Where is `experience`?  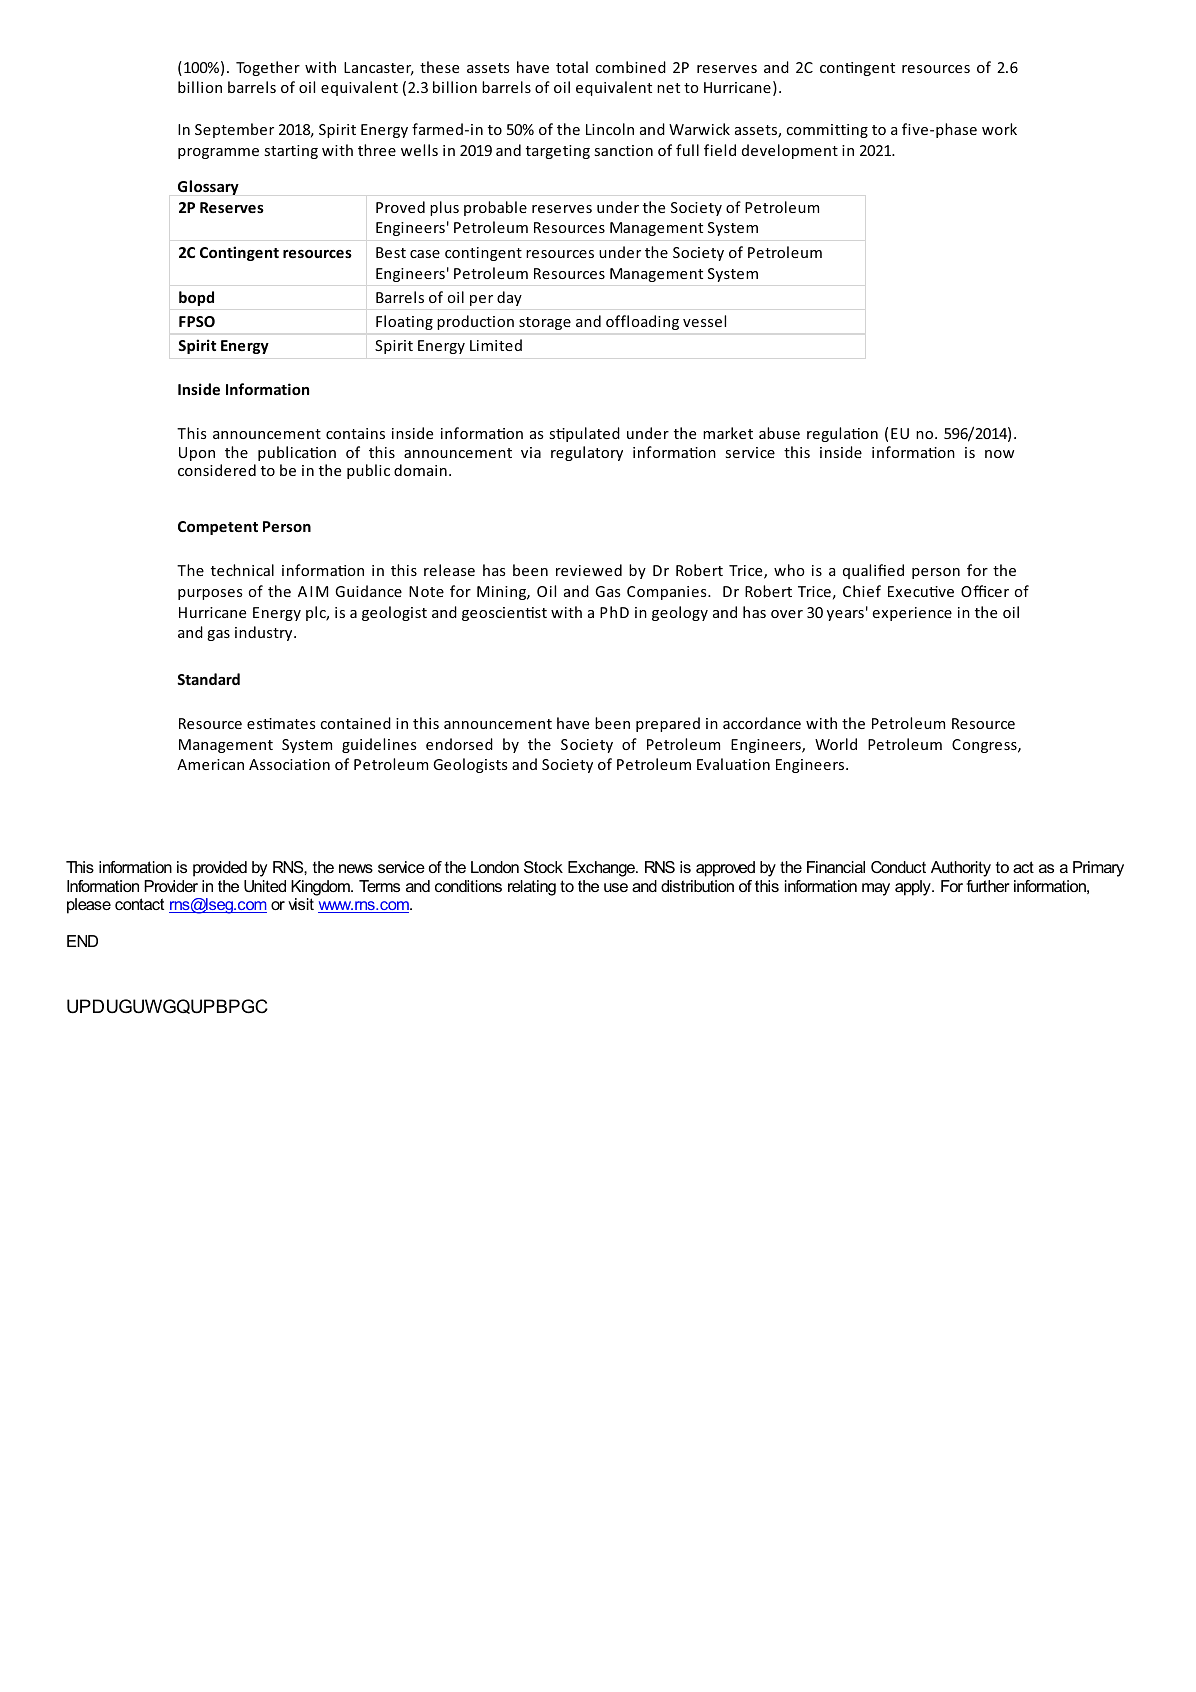 experience is located at coordinates (912, 614).
